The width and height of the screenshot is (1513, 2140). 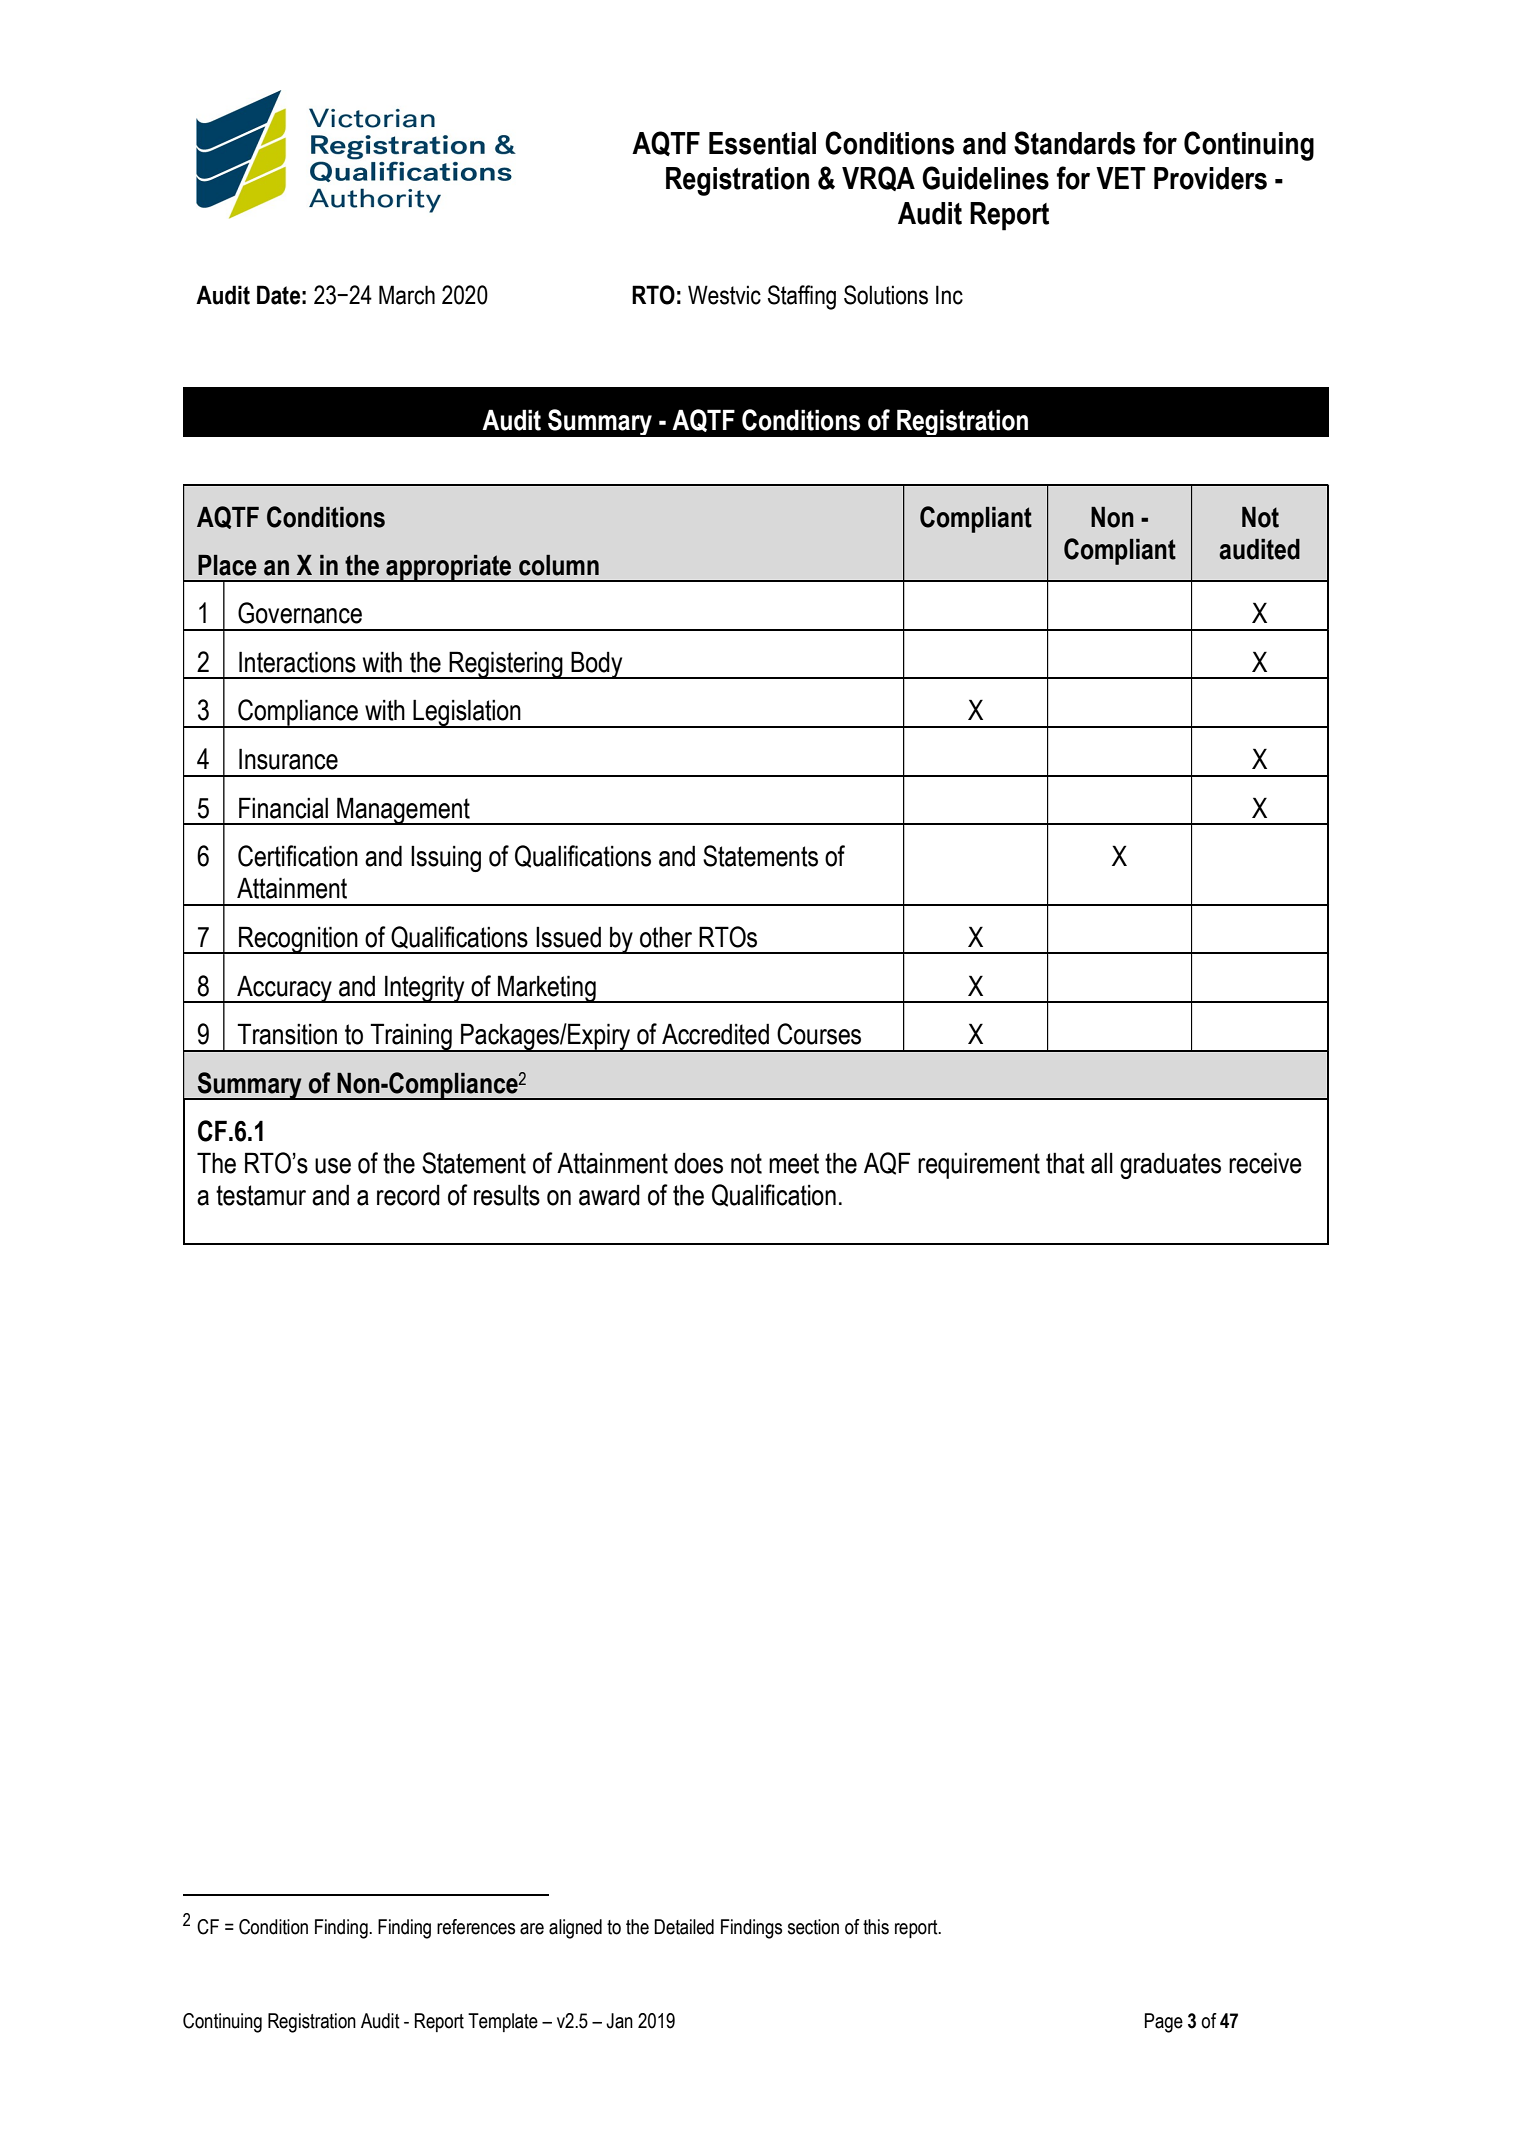 What do you see at coordinates (949, 295) in the screenshot?
I see `Inc` at bounding box center [949, 295].
